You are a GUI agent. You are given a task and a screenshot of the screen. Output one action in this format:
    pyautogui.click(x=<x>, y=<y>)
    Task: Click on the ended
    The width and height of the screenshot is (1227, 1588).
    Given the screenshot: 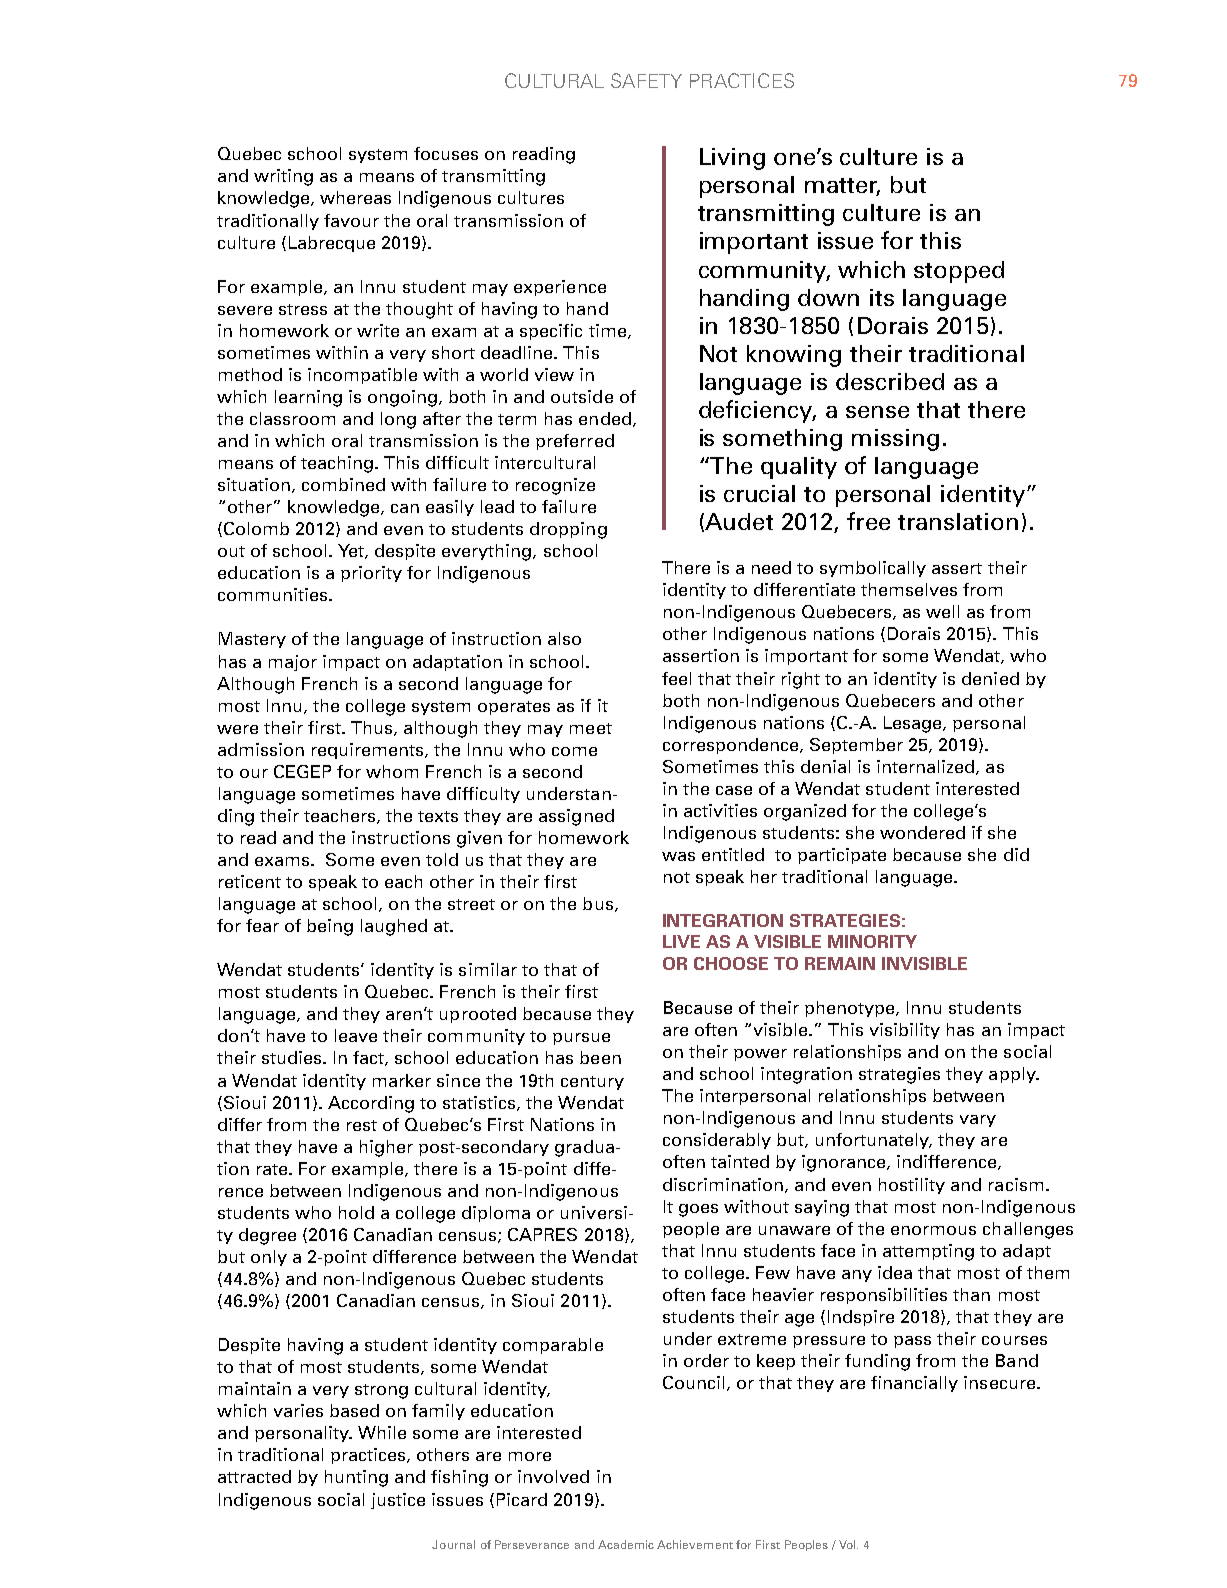 What is the action you would take?
    pyautogui.click(x=605, y=418)
